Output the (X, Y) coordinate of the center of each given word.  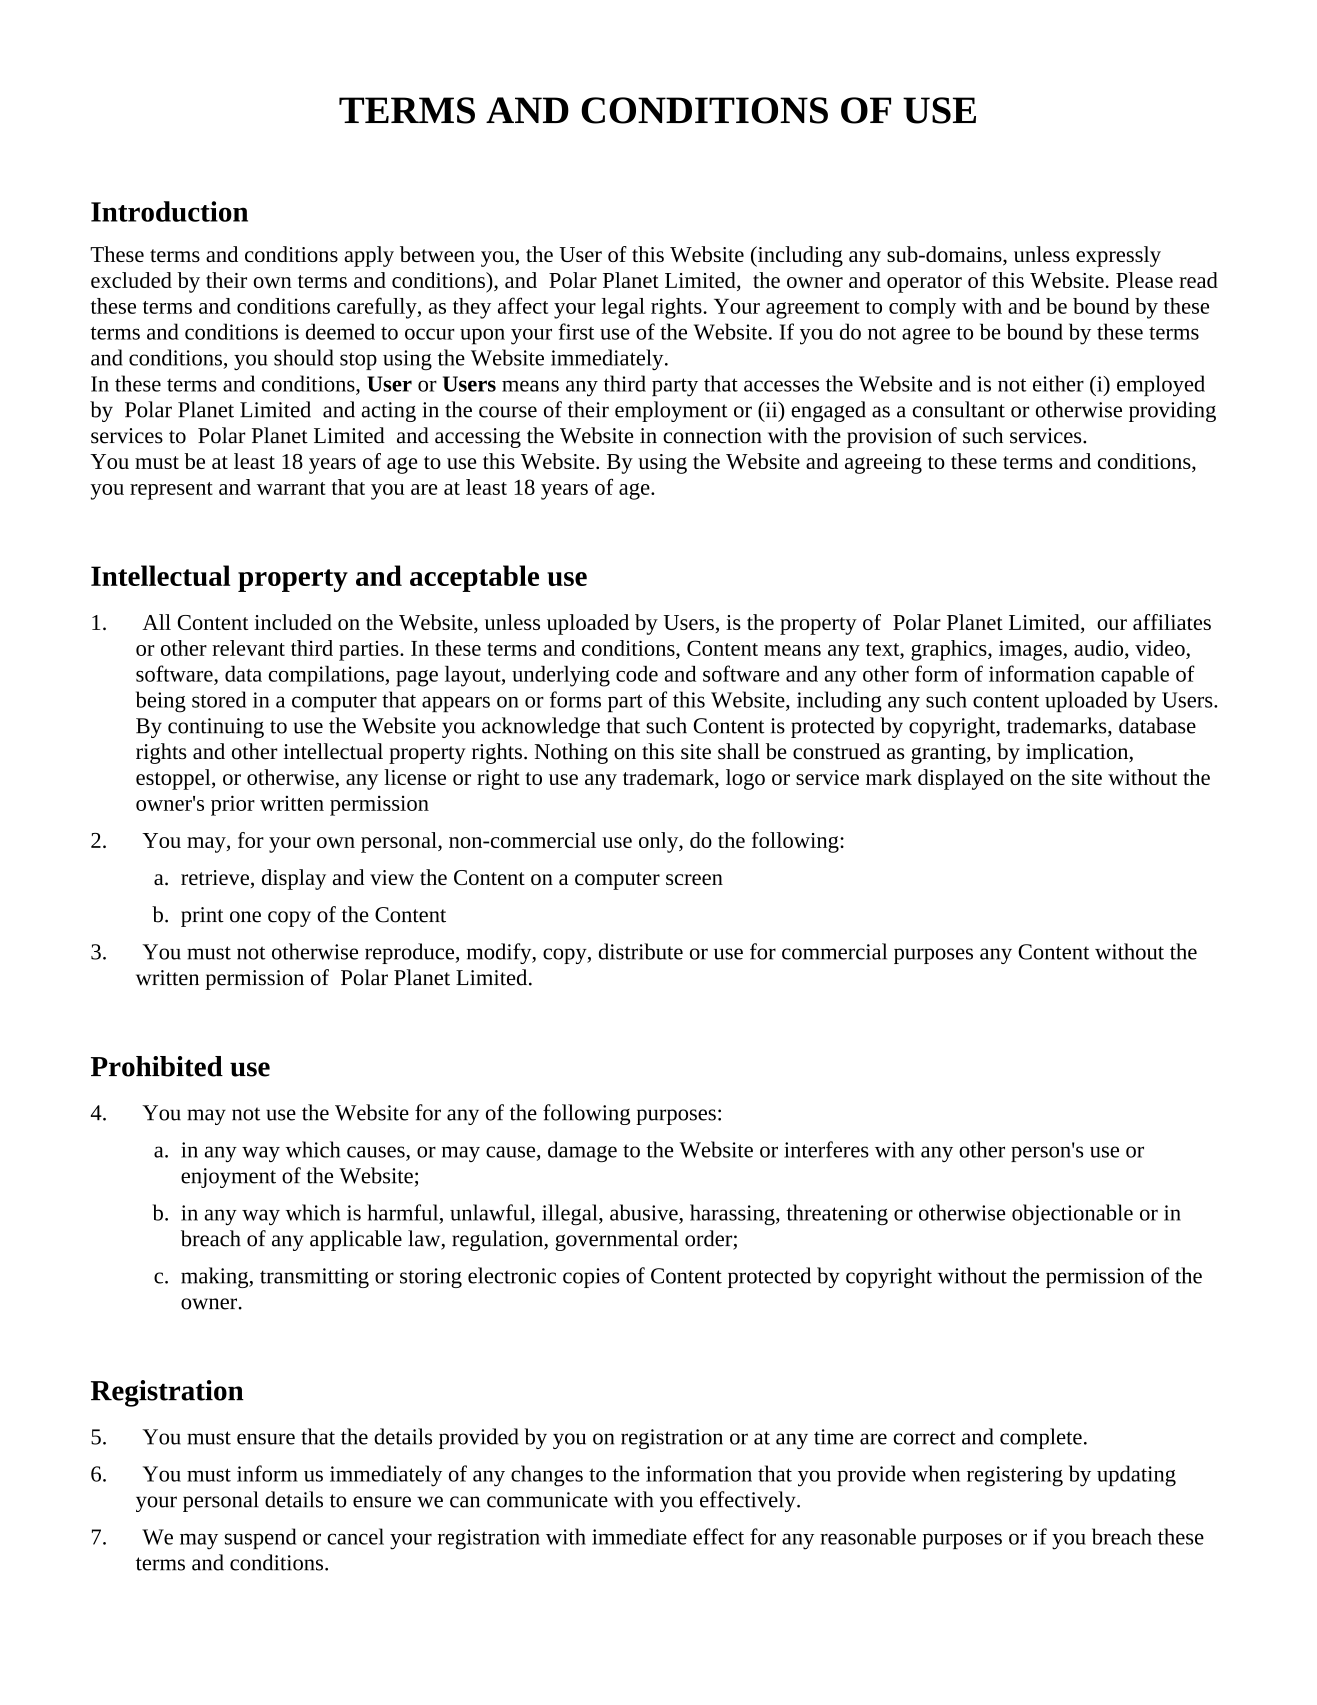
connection (712, 436)
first (576, 331)
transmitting (314, 1278)
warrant (291, 488)
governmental (617, 1240)
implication (1078, 753)
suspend (260, 1538)
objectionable (1072, 1214)
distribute (641, 951)
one (245, 917)
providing (1172, 411)
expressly (1118, 256)
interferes (826, 1149)
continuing (216, 728)
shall (739, 751)
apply (369, 256)
